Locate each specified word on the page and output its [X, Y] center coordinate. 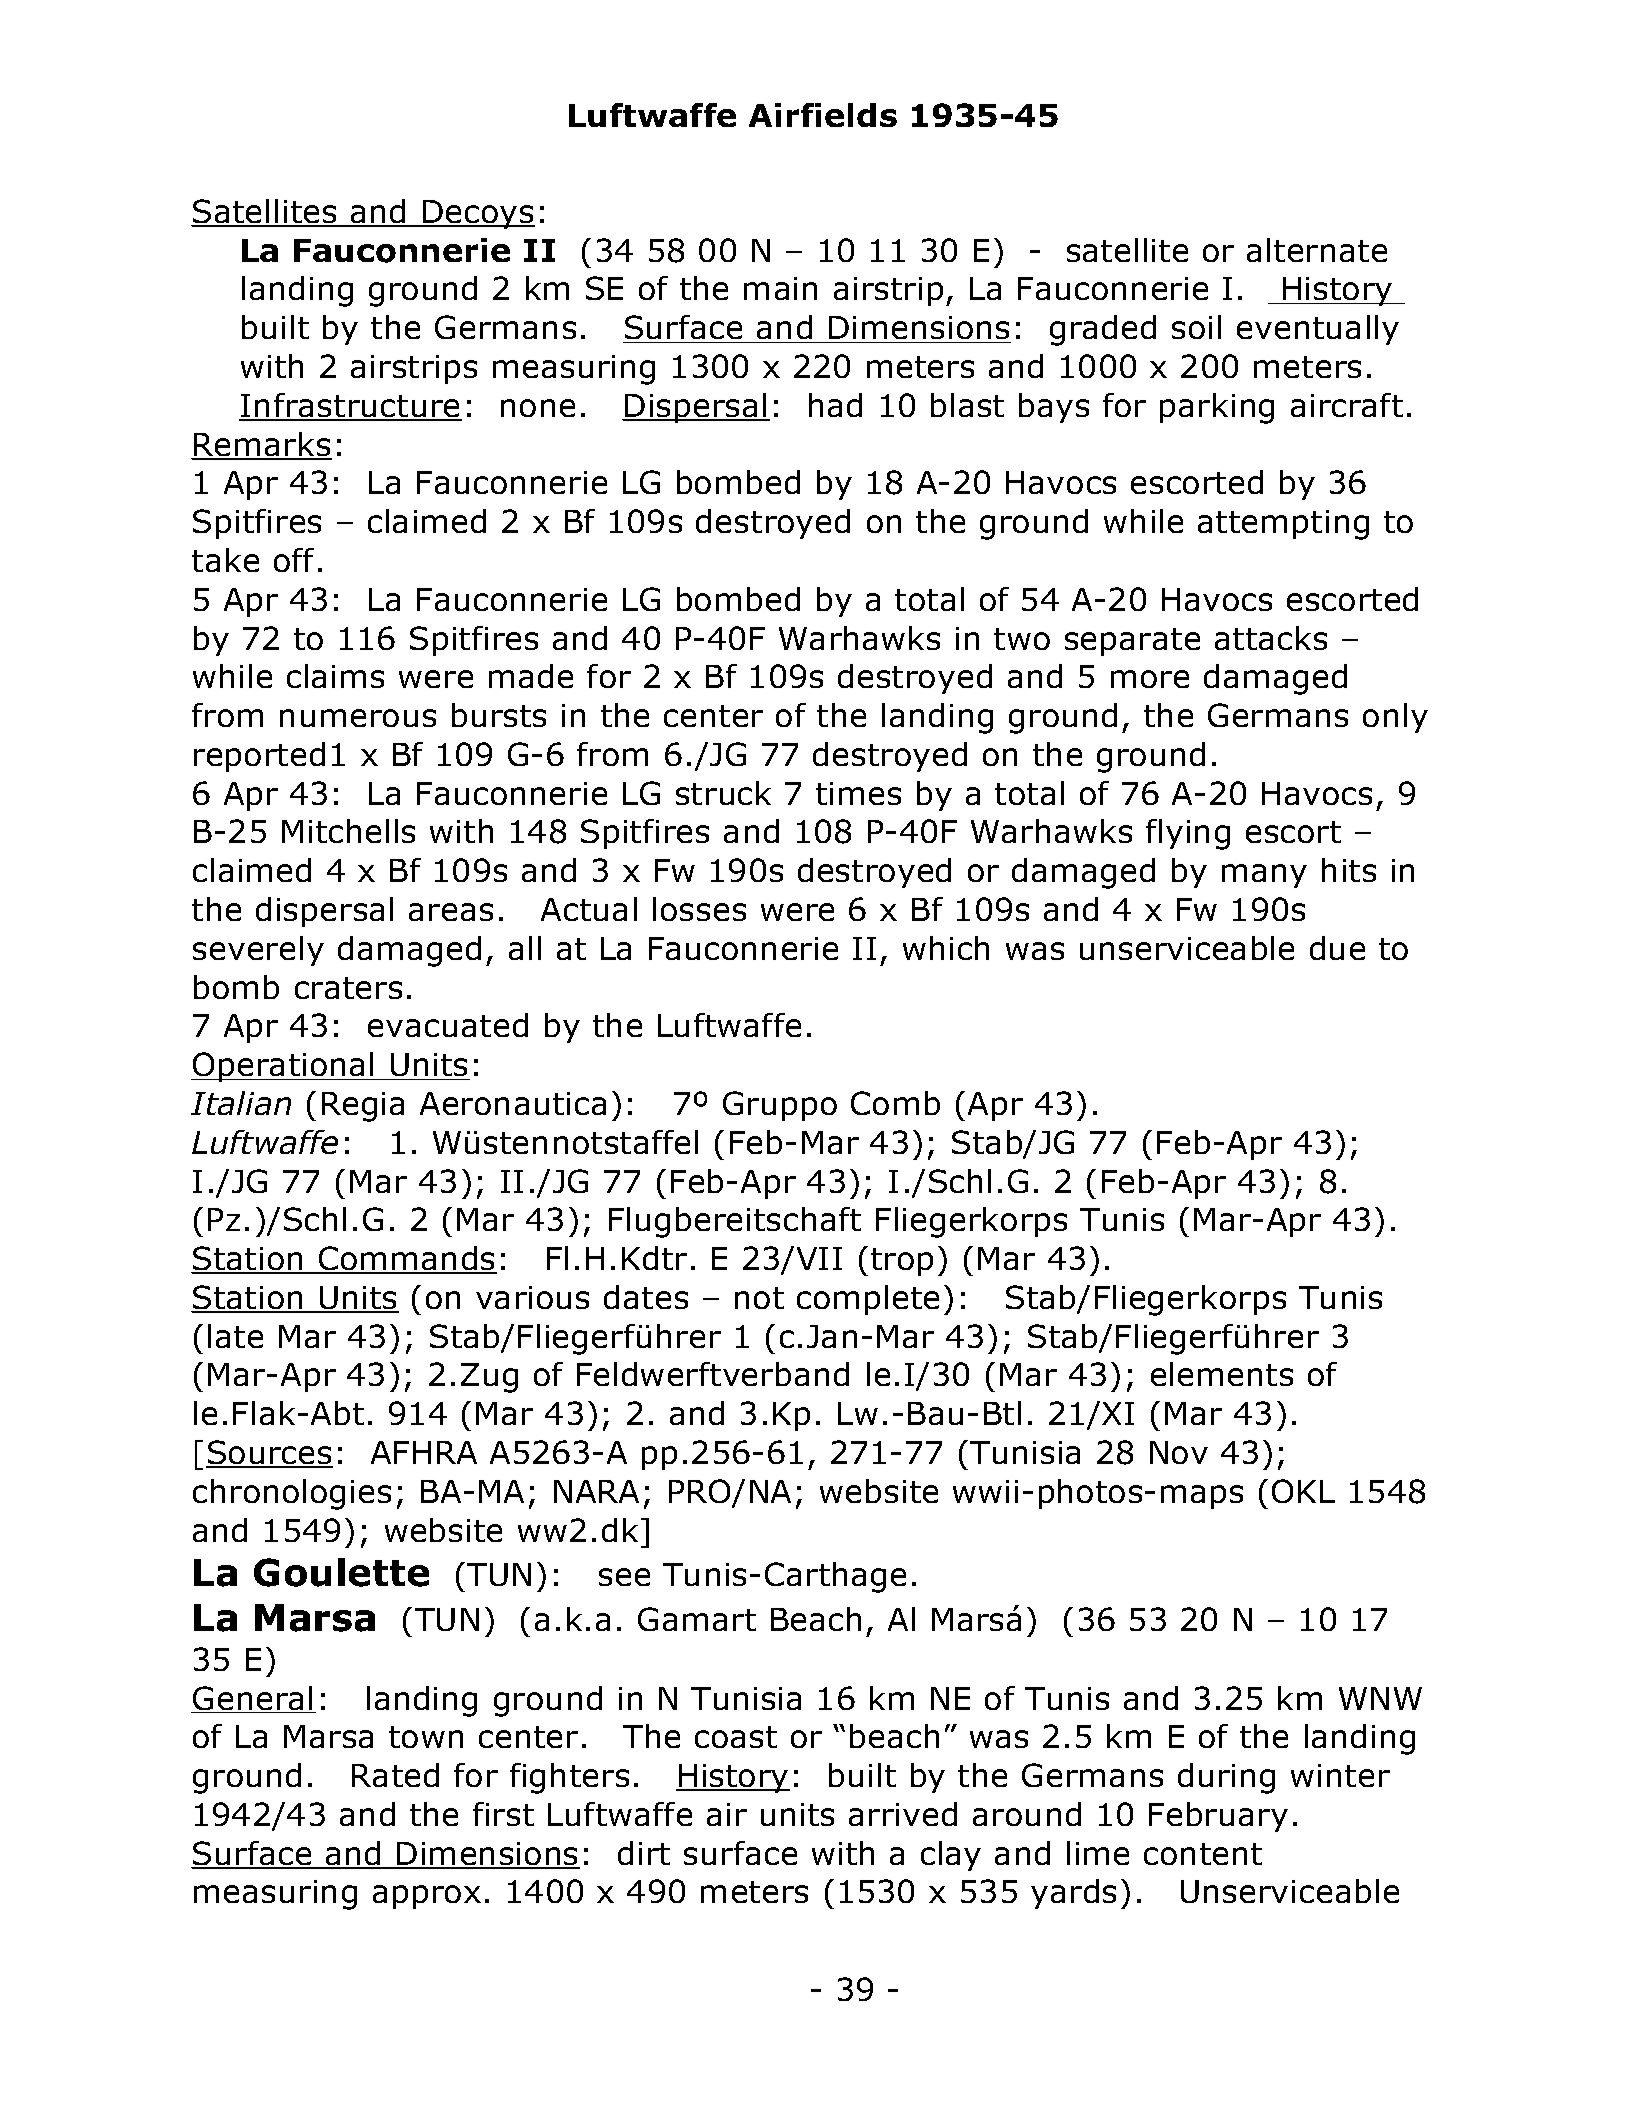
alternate [1317, 250]
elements [1222, 1374]
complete [868, 1300]
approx [427, 1897]
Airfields [823, 115]
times [858, 793]
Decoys [478, 214]
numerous [358, 718]
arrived [903, 1814]
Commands [407, 1260]
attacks [1271, 638]
